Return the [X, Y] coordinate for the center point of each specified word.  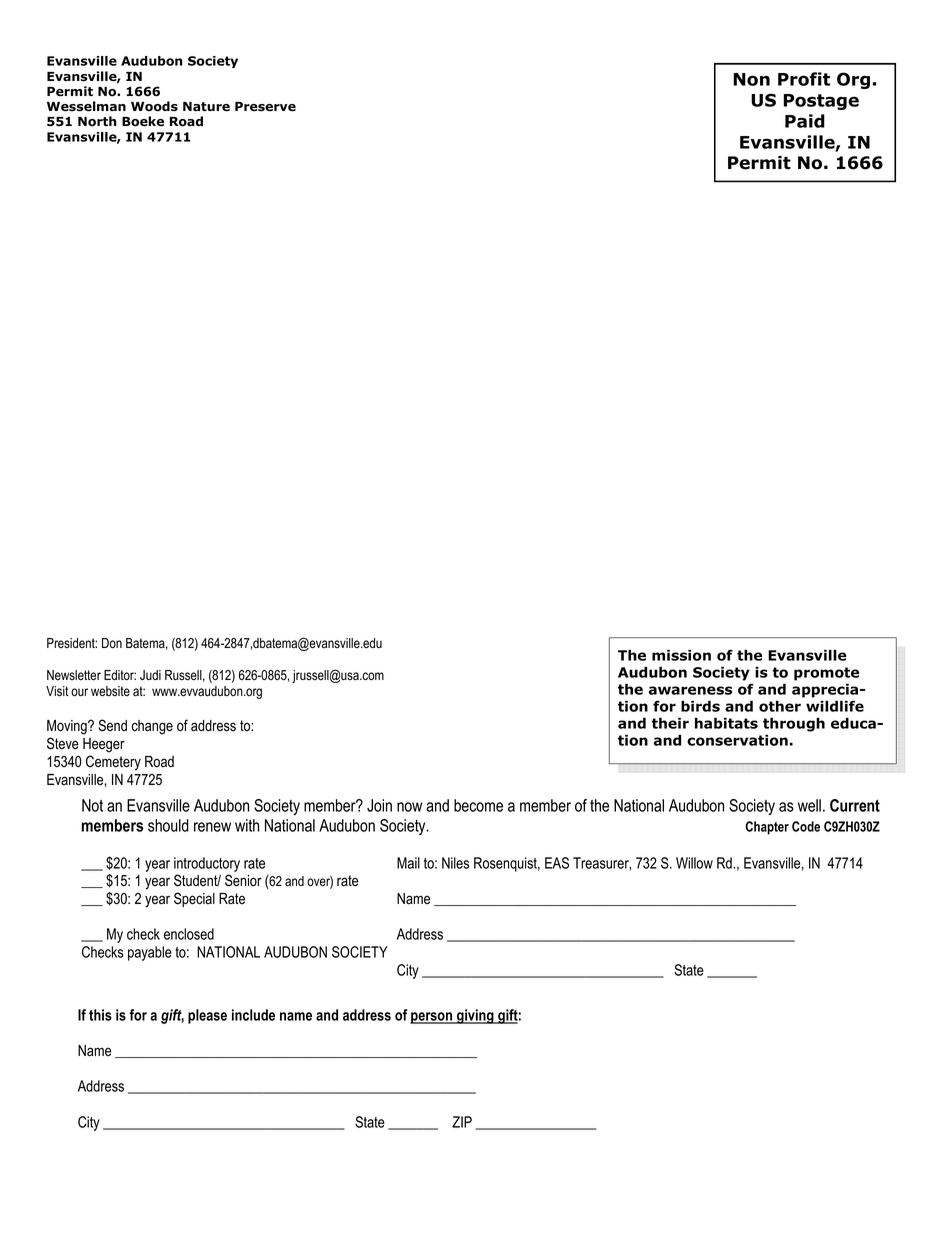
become [478, 805]
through [794, 724]
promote [826, 674]
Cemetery [113, 763]
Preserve [265, 107]
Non [751, 79]
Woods [154, 106]
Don [112, 643]
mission [681, 655]
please [207, 1016]
